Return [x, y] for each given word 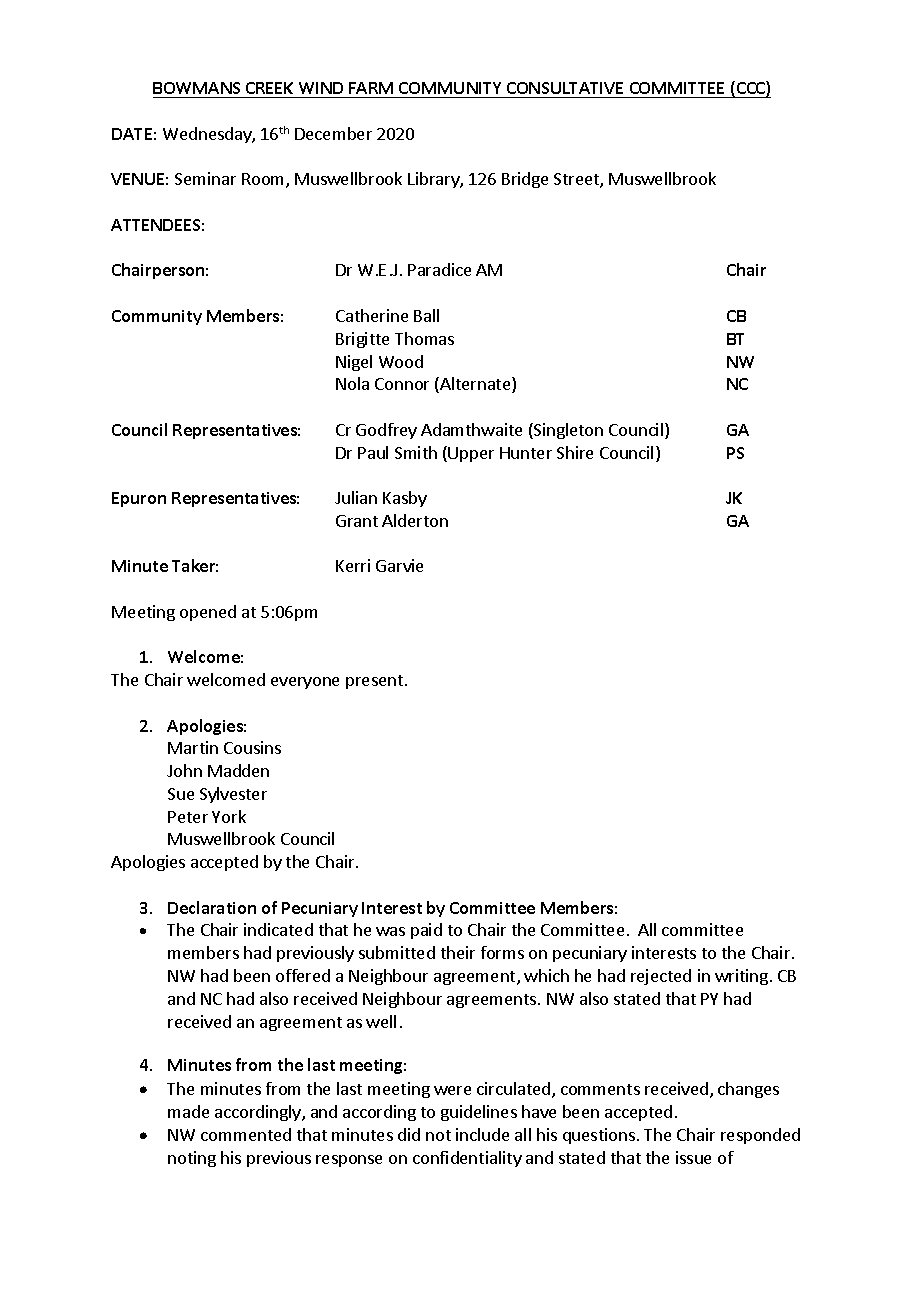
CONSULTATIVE [566, 90]
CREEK [270, 90]
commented [246, 1134]
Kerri [353, 565]
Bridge [525, 180]
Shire [575, 452]
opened [208, 613]
